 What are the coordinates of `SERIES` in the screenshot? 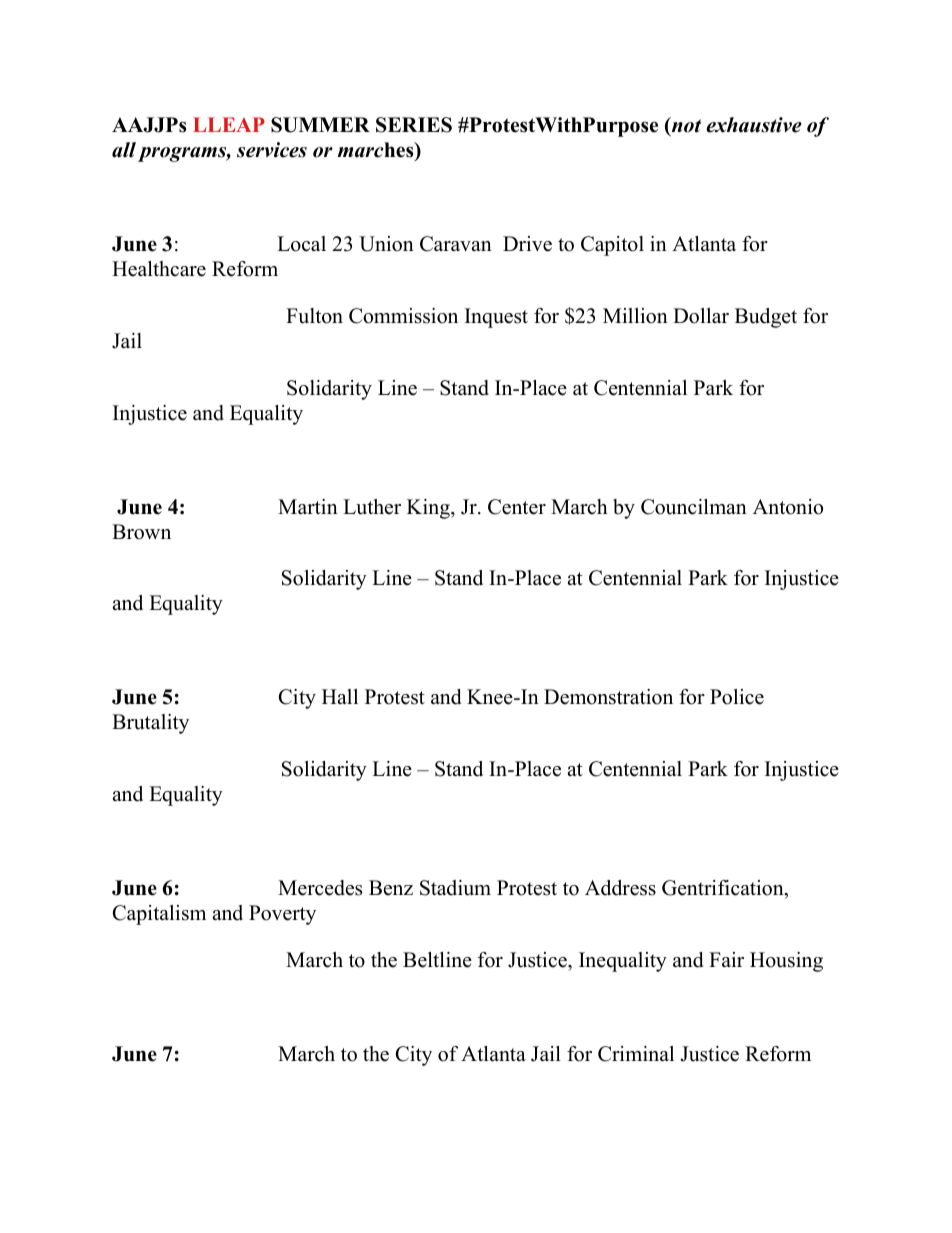 It's located at (414, 125).
